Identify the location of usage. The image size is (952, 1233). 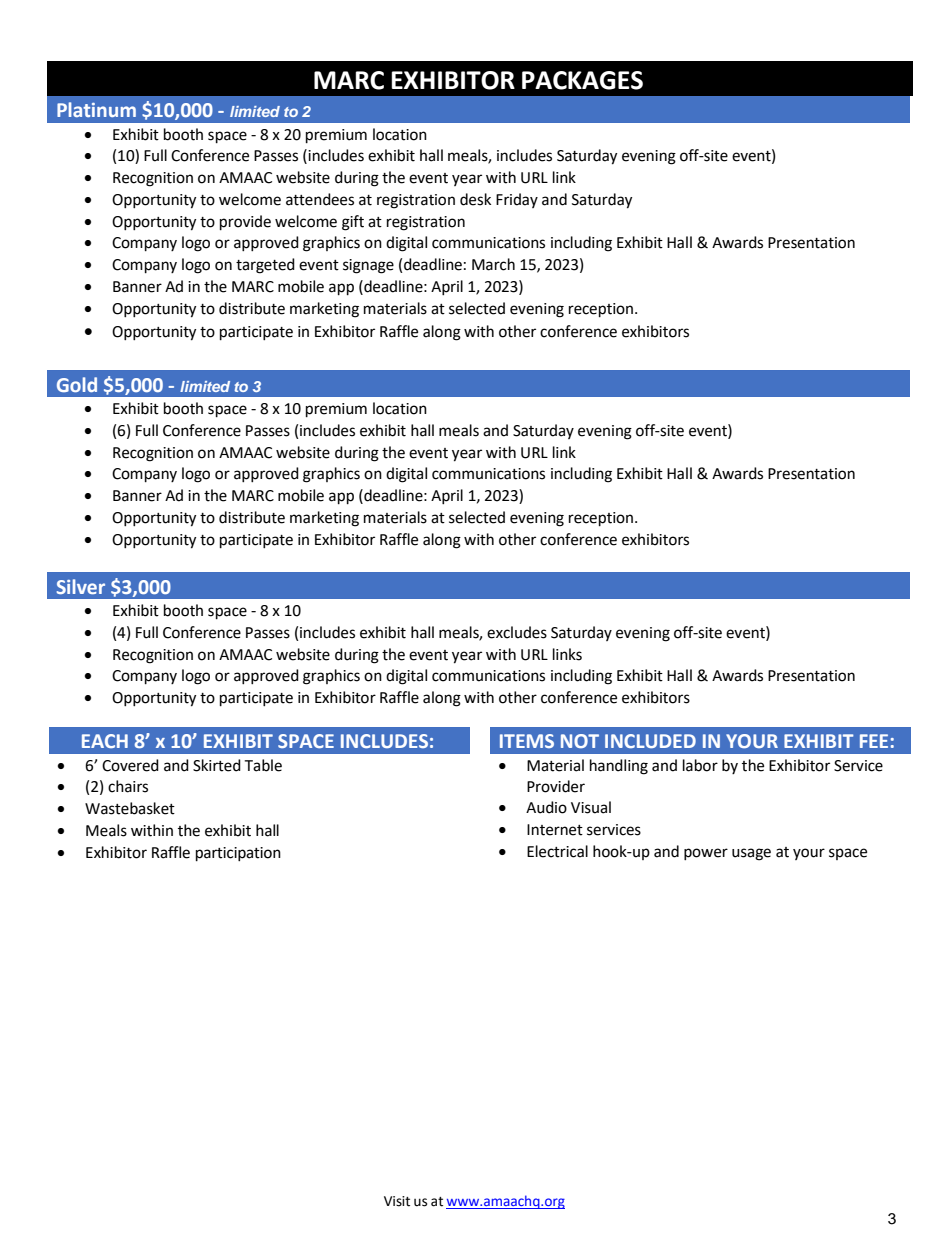
(751, 854).
